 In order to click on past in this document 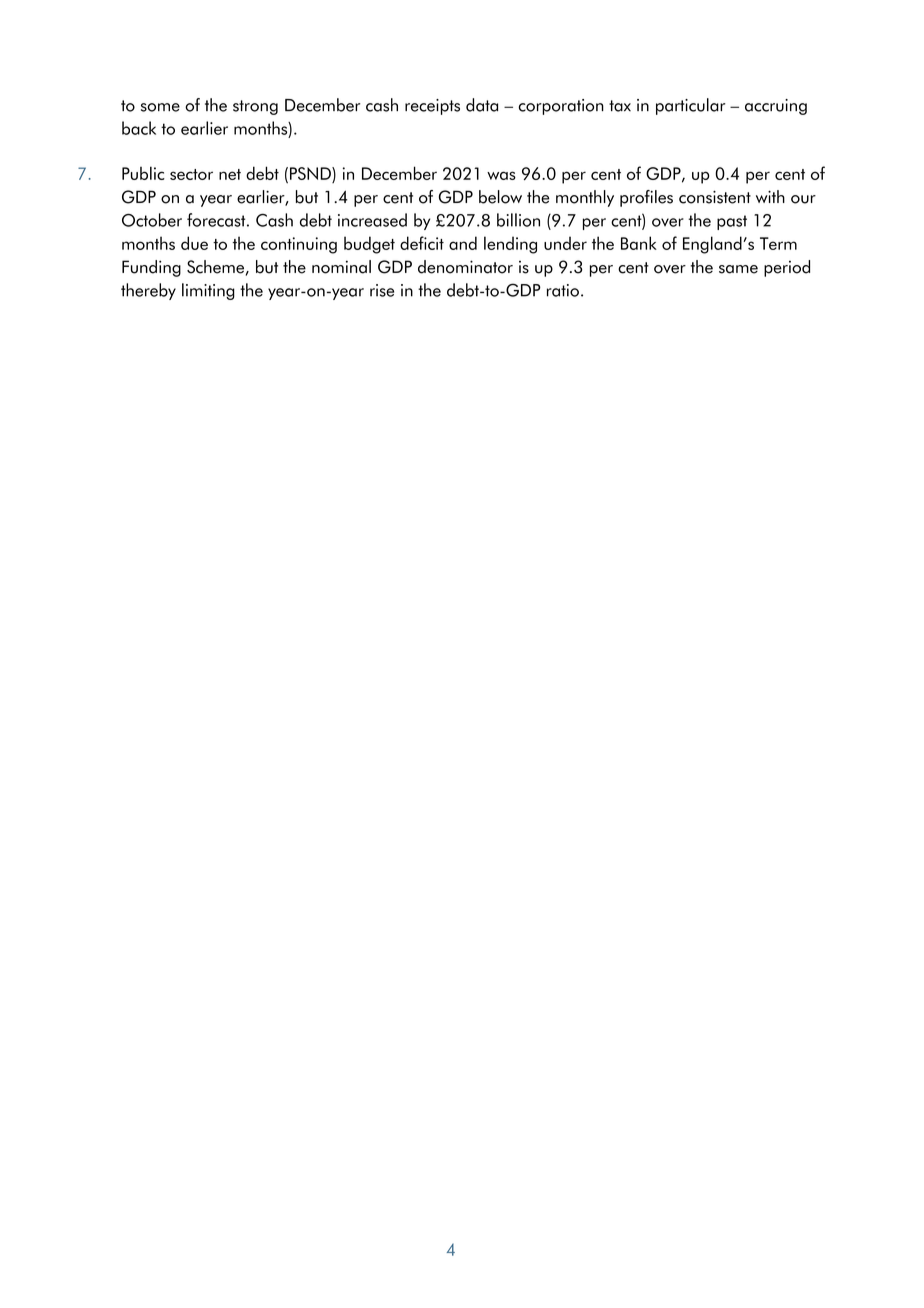, I will do `click(732, 222)`.
